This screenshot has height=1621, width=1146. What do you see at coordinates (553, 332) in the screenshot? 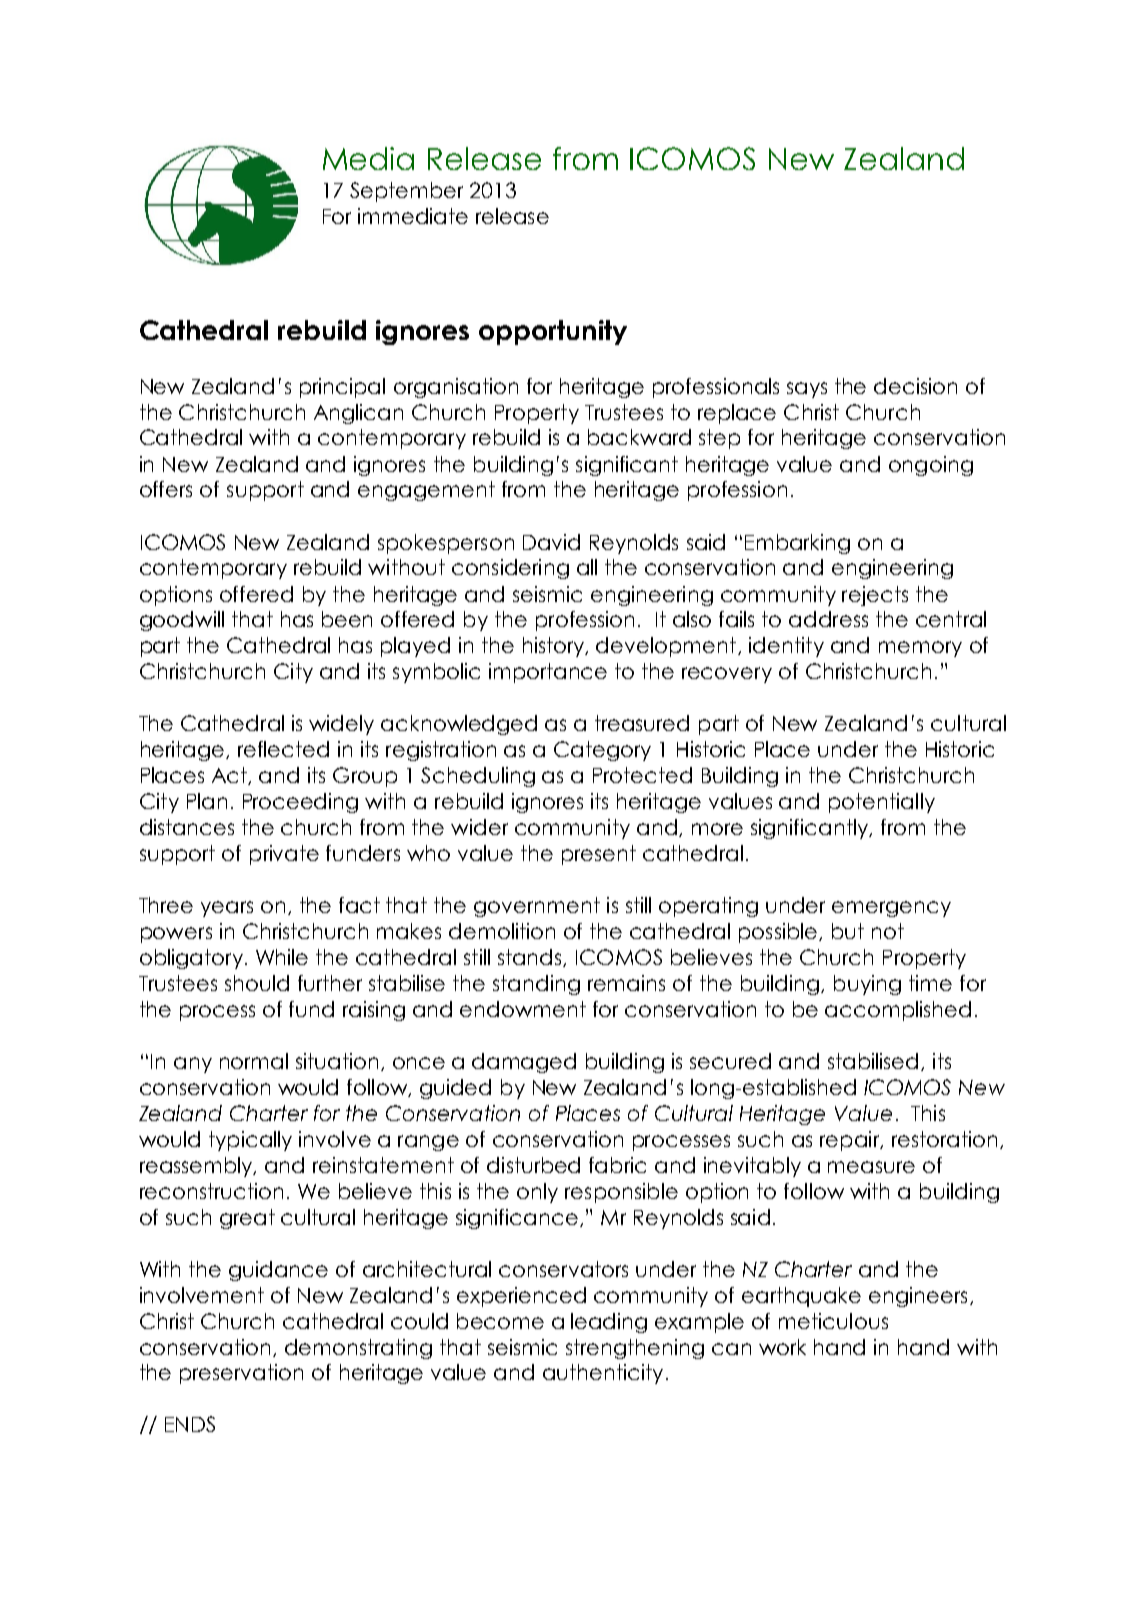
I see `opportunity` at bounding box center [553, 332].
